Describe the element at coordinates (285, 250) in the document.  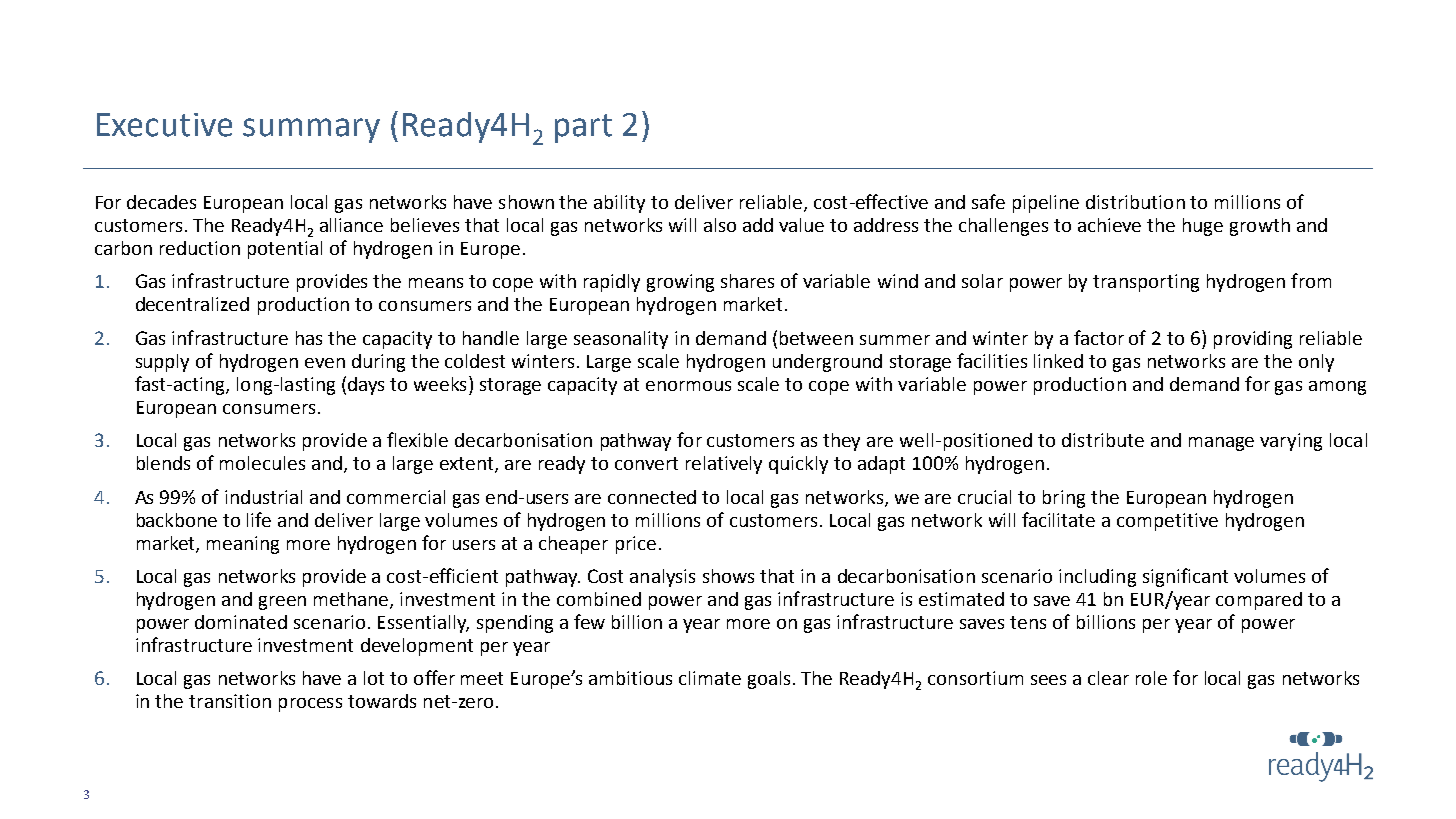
I see `potential` at that location.
